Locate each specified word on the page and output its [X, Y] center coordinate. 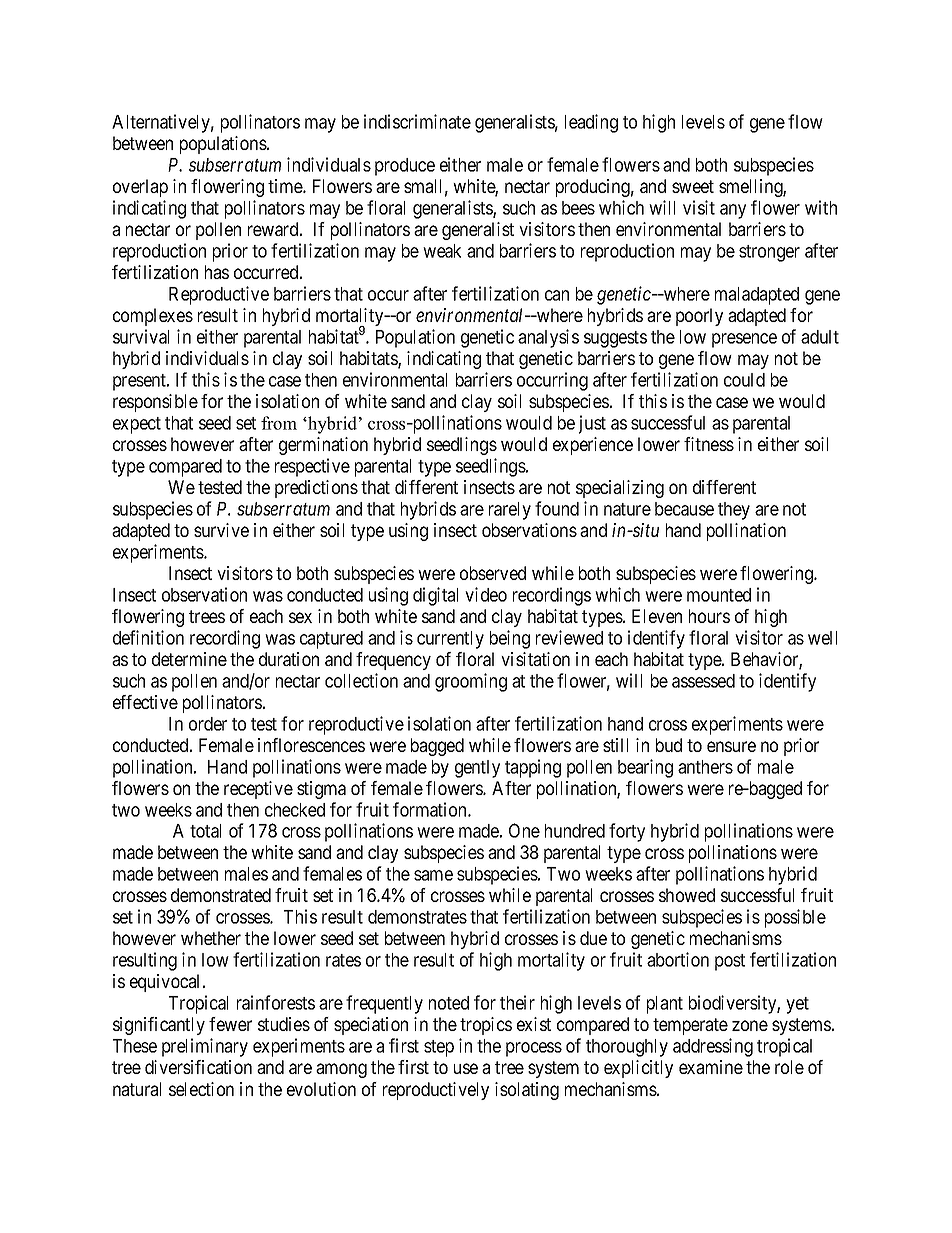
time [286, 186]
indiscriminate [417, 121]
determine [189, 659]
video [486, 594]
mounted [719, 595]
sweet [693, 186]
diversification [198, 1067]
